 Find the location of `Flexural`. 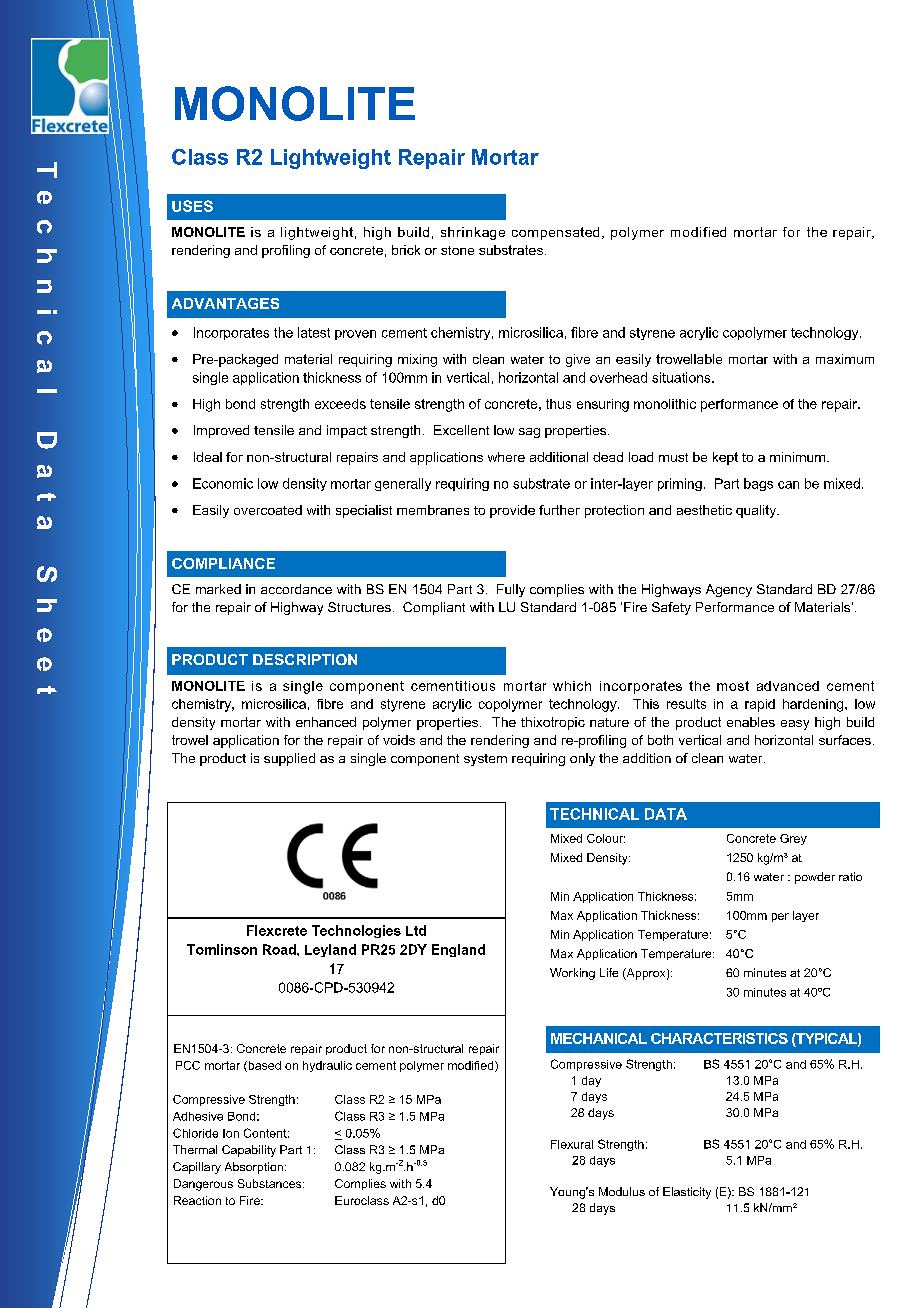

Flexural is located at coordinates (572, 1144).
